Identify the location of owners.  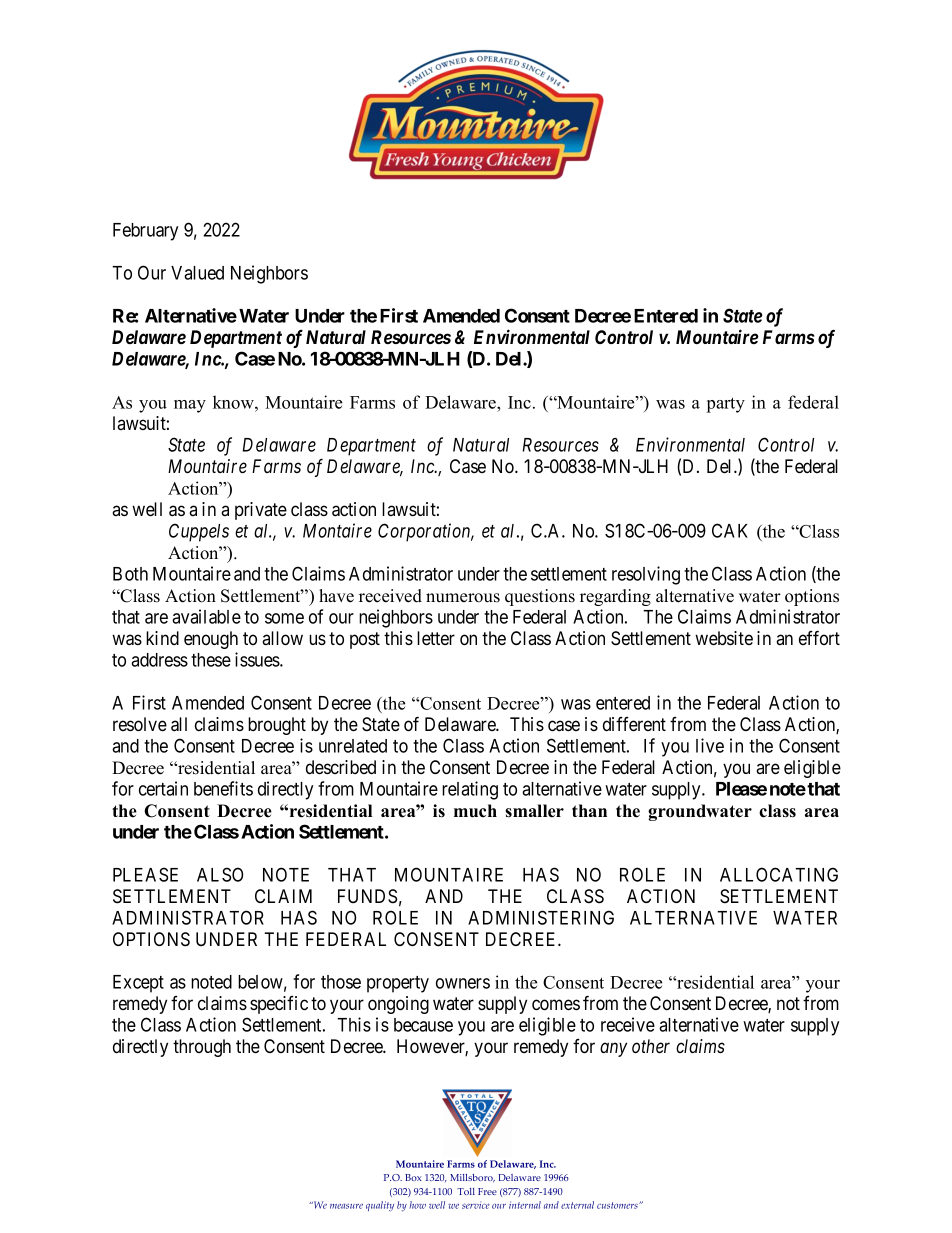
(463, 983).
